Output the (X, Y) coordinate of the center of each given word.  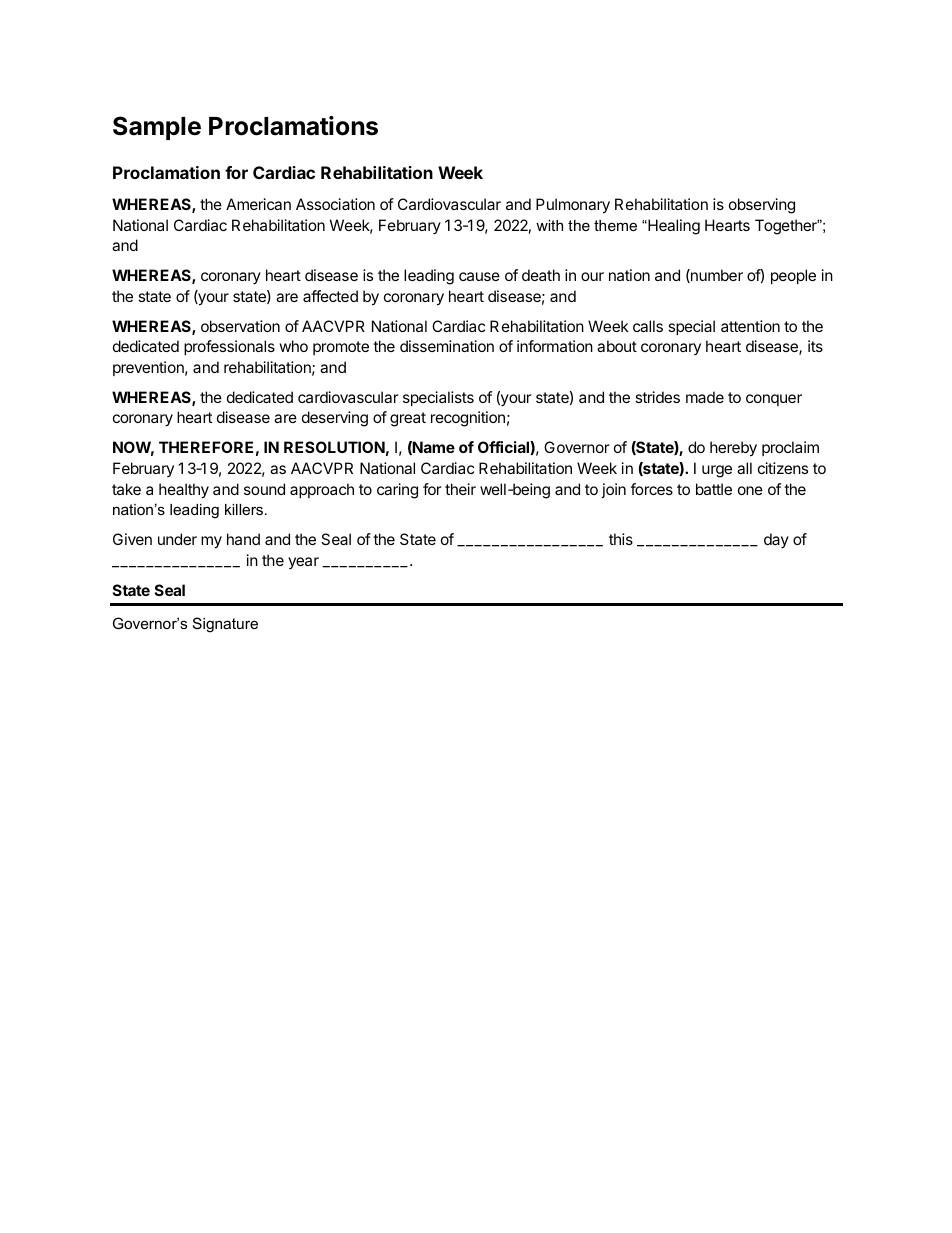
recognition (468, 419)
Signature (225, 625)
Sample (157, 128)
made (705, 397)
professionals (229, 347)
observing (762, 206)
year (303, 563)
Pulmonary (573, 206)
